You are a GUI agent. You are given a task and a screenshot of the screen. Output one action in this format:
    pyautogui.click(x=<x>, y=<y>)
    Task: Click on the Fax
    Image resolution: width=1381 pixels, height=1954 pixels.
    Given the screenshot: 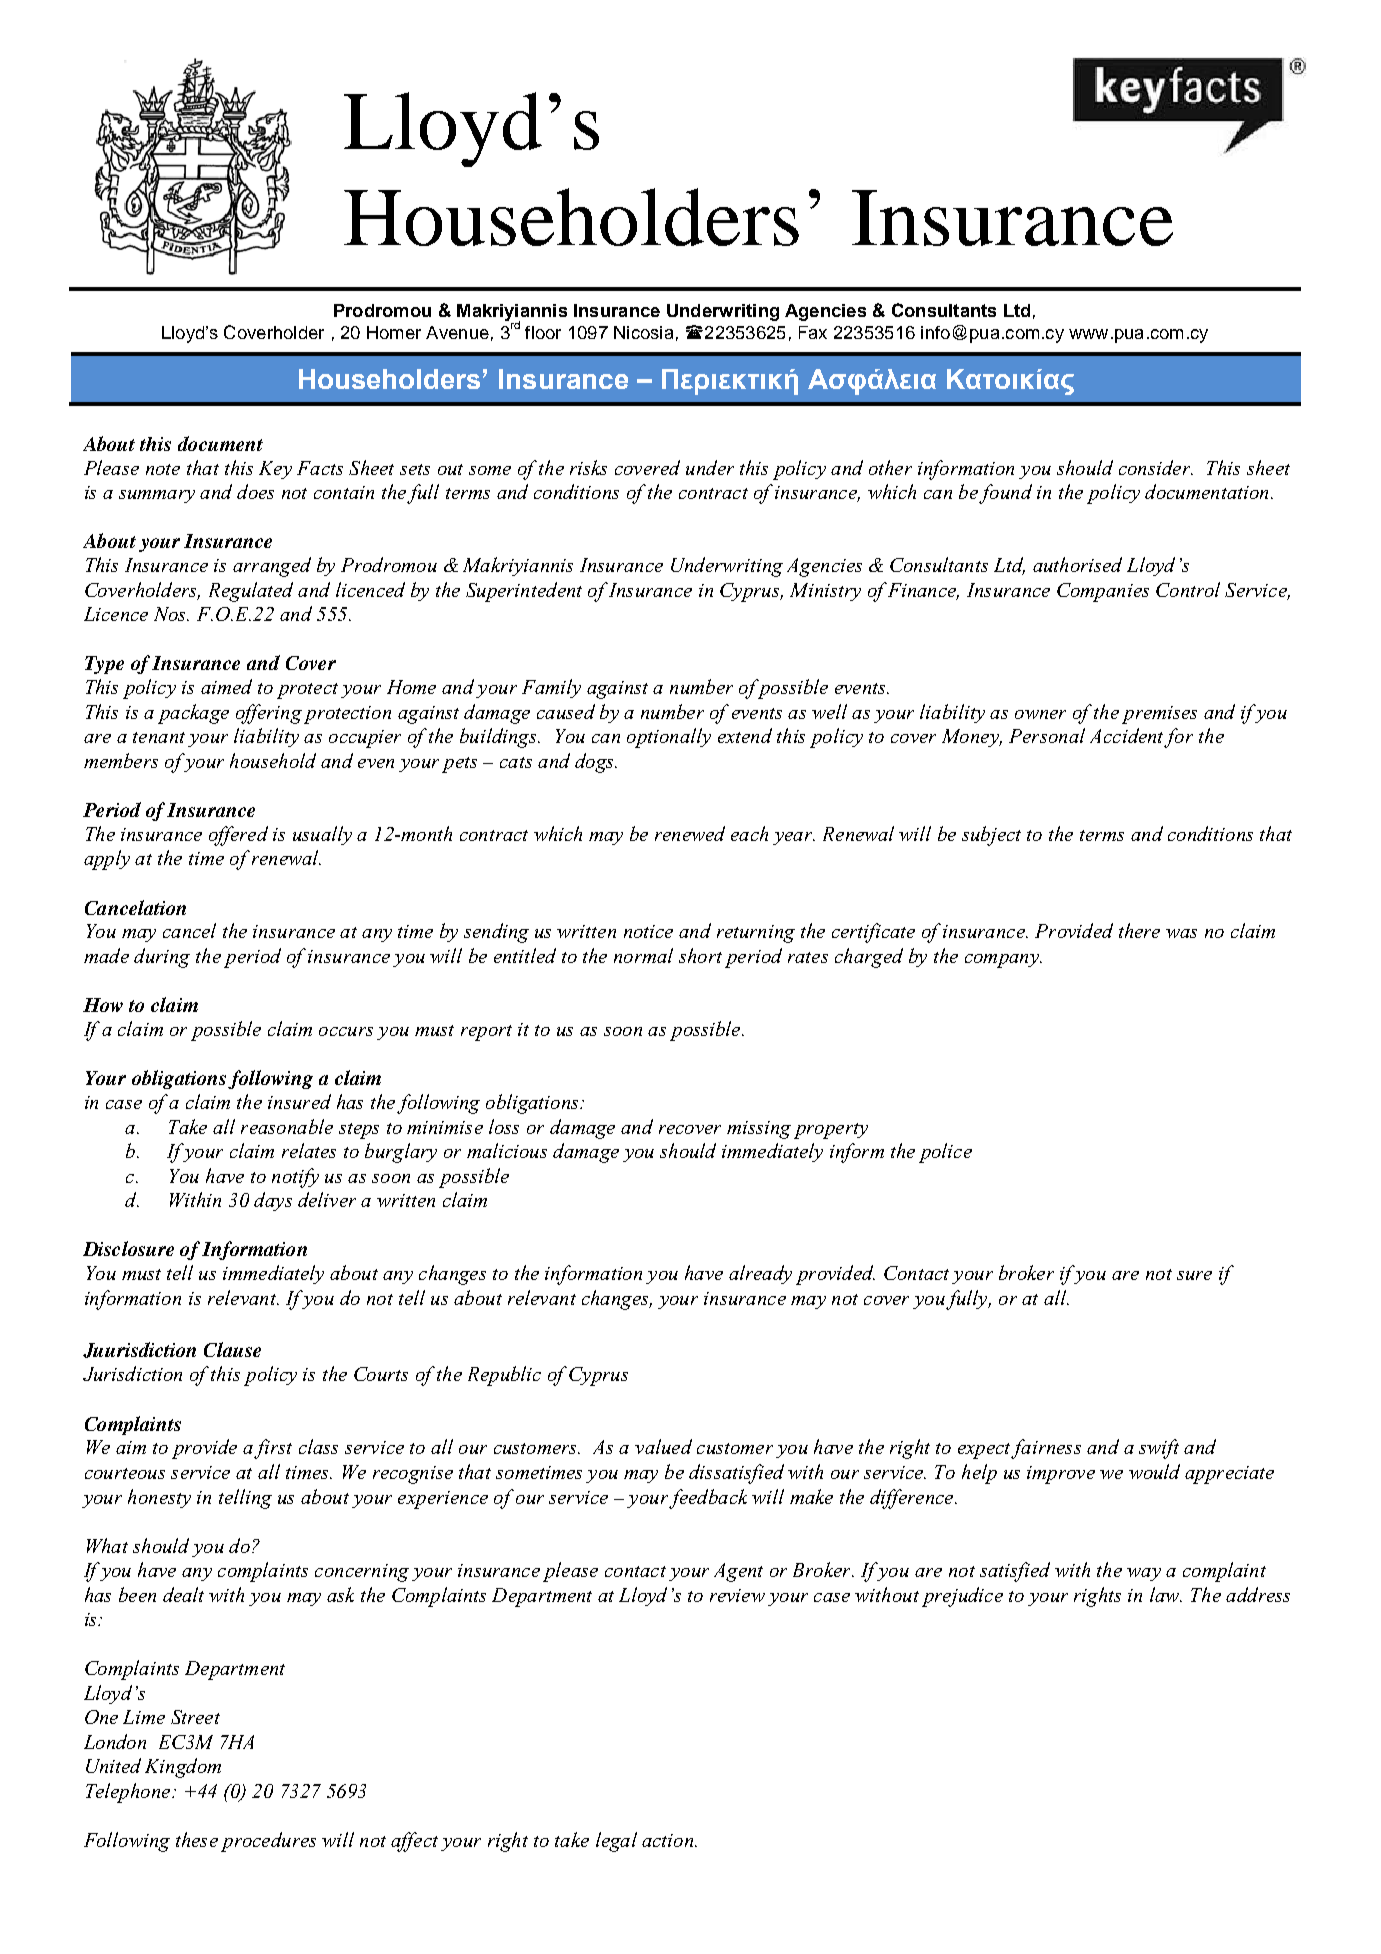 What is the action you would take?
    pyautogui.click(x=813, y=332)
